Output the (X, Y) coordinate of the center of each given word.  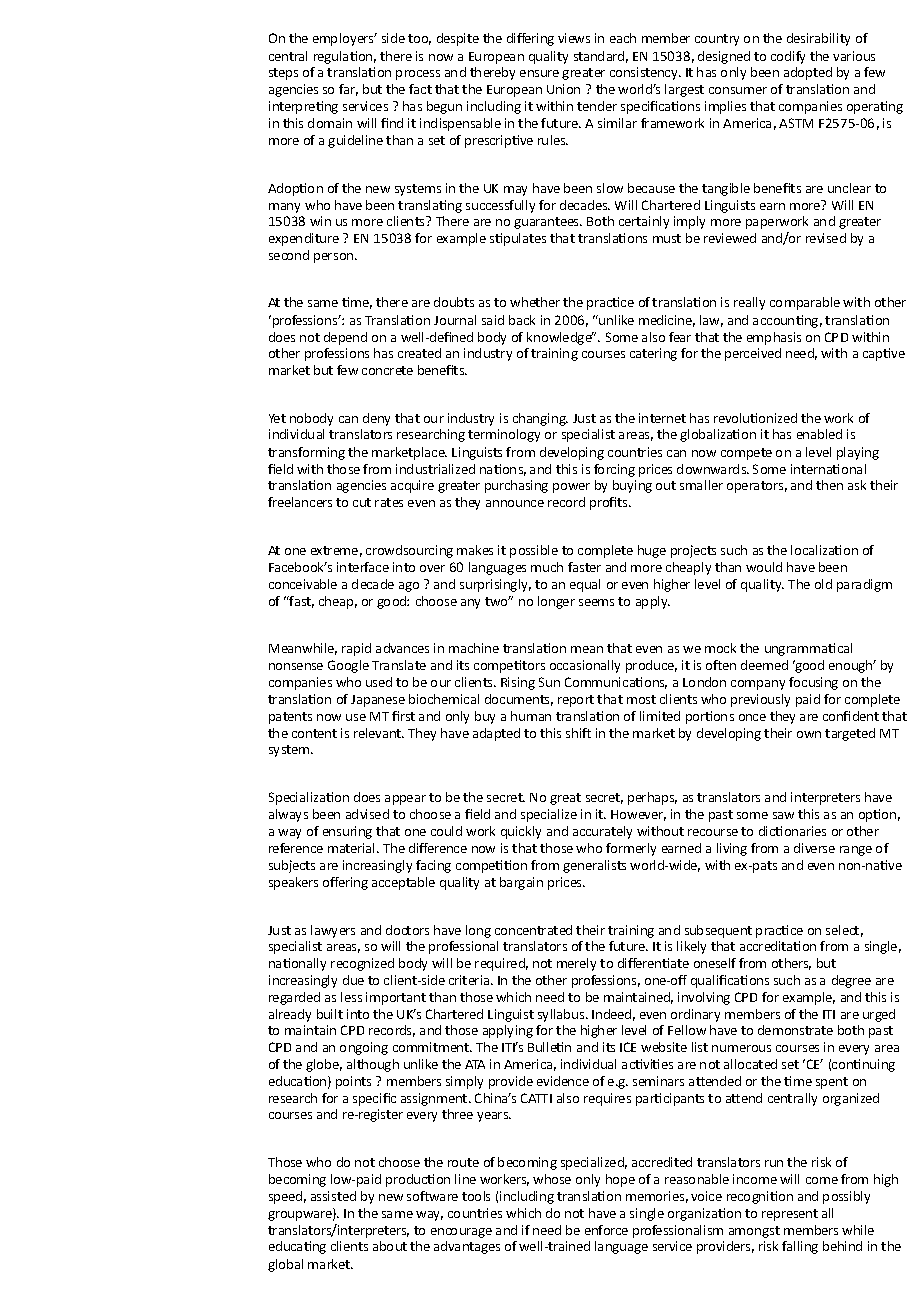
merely (576, 964)
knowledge (560, 338)
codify (788, 57)
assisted (333, 1196)
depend (345, 338)
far (348, 90)
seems (596, 602)
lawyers (333, 931)
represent (790, 1215)
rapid (356, 649)
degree (851, 981)
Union (563, 89)
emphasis (774, 338)
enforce (606, 1230)
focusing (813, 683)
